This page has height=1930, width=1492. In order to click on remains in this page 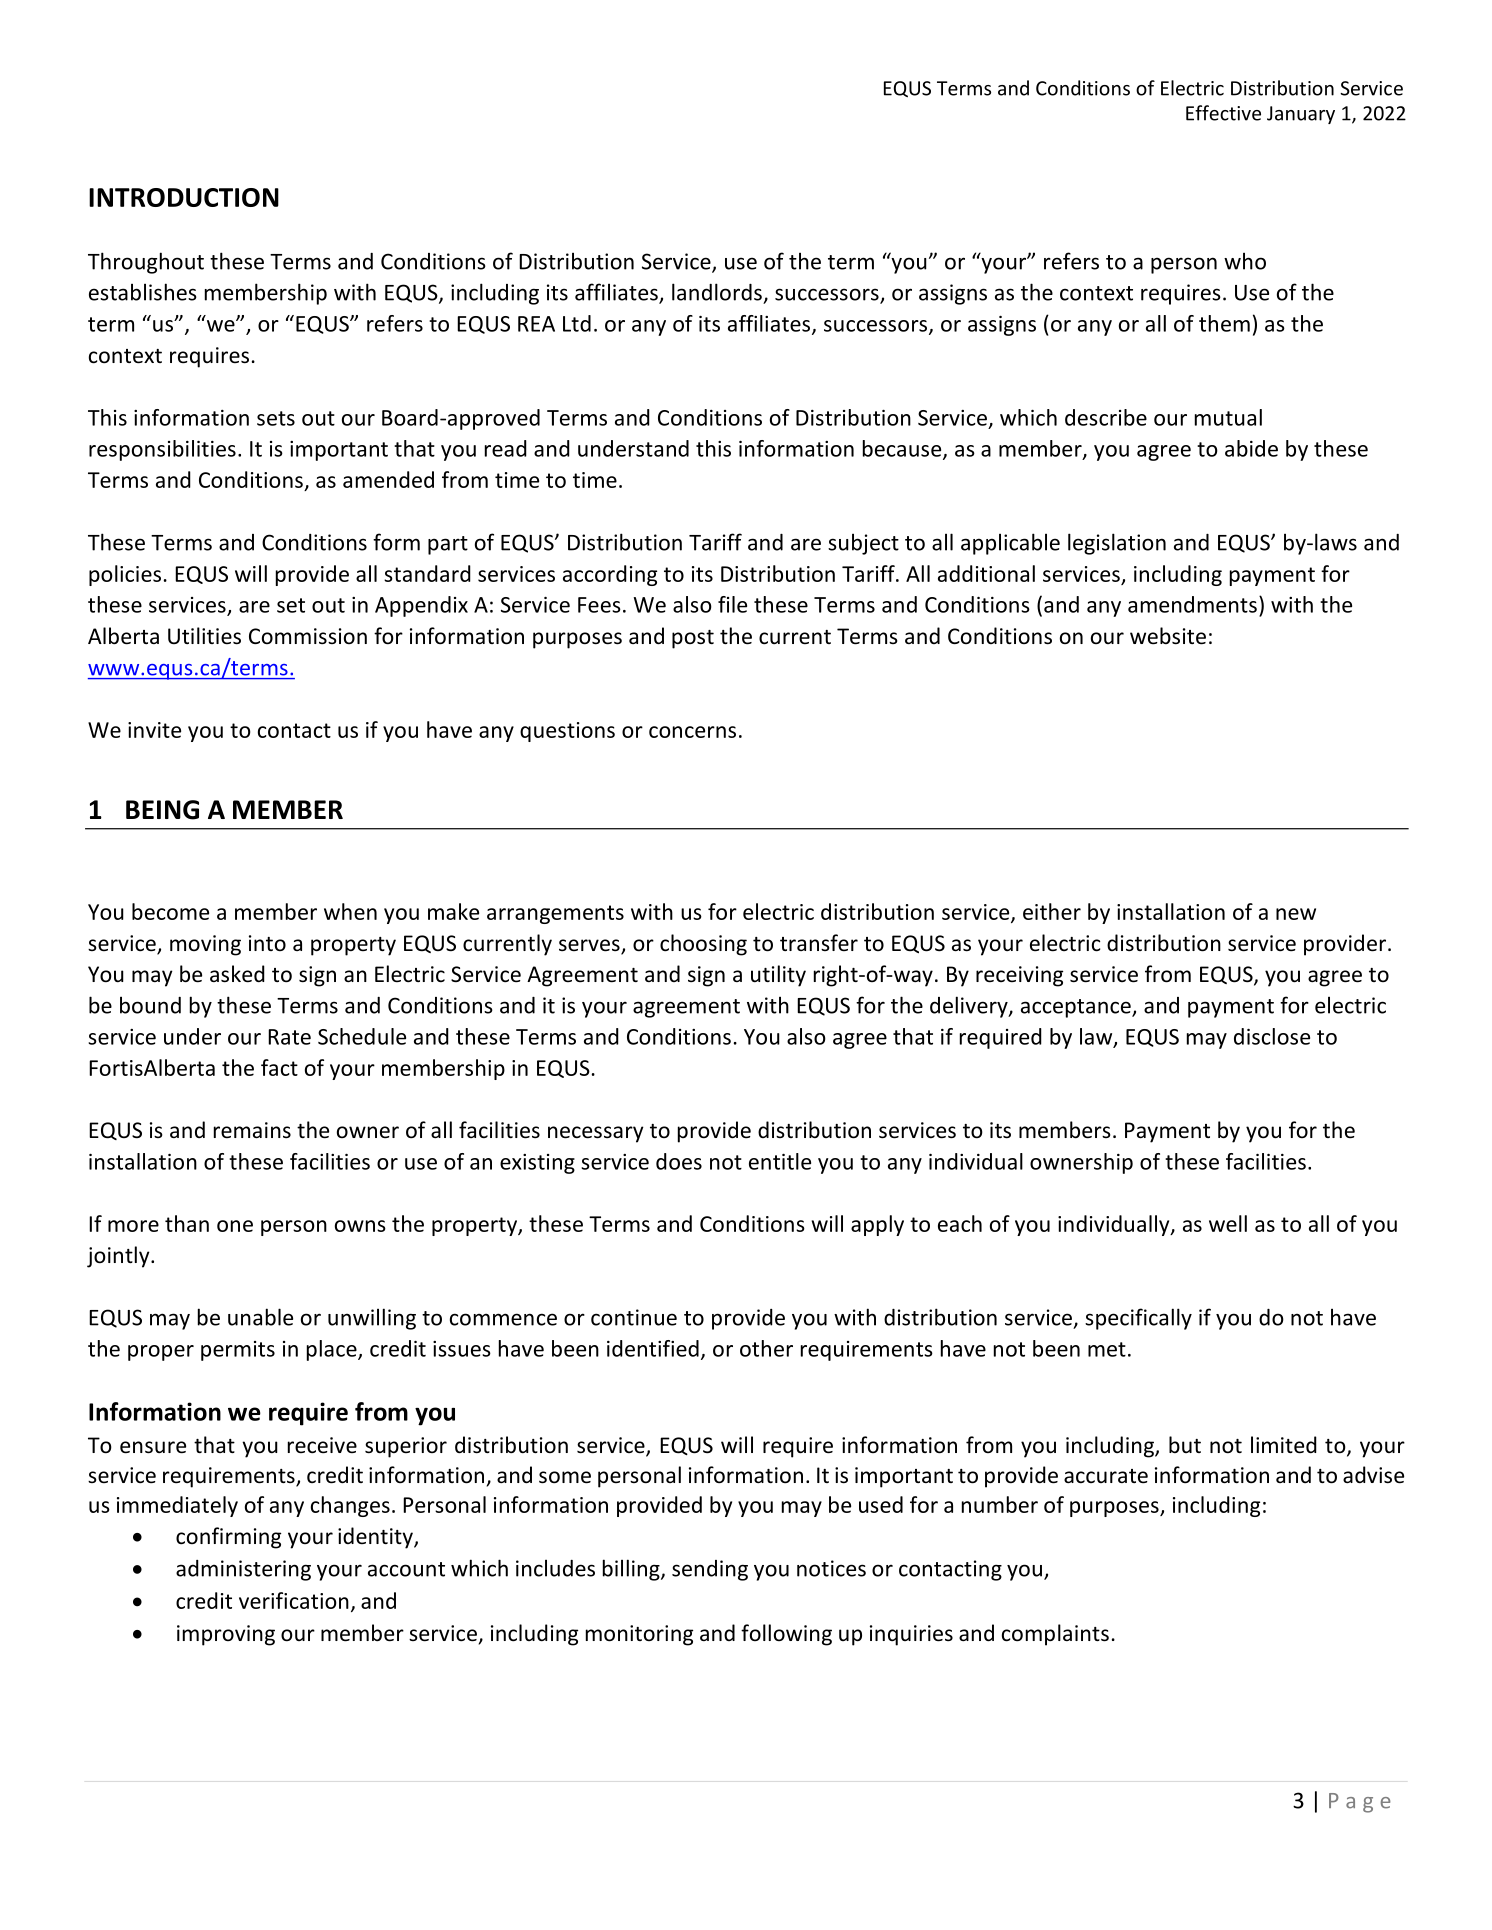, I will do `click(252, 1130)`.
